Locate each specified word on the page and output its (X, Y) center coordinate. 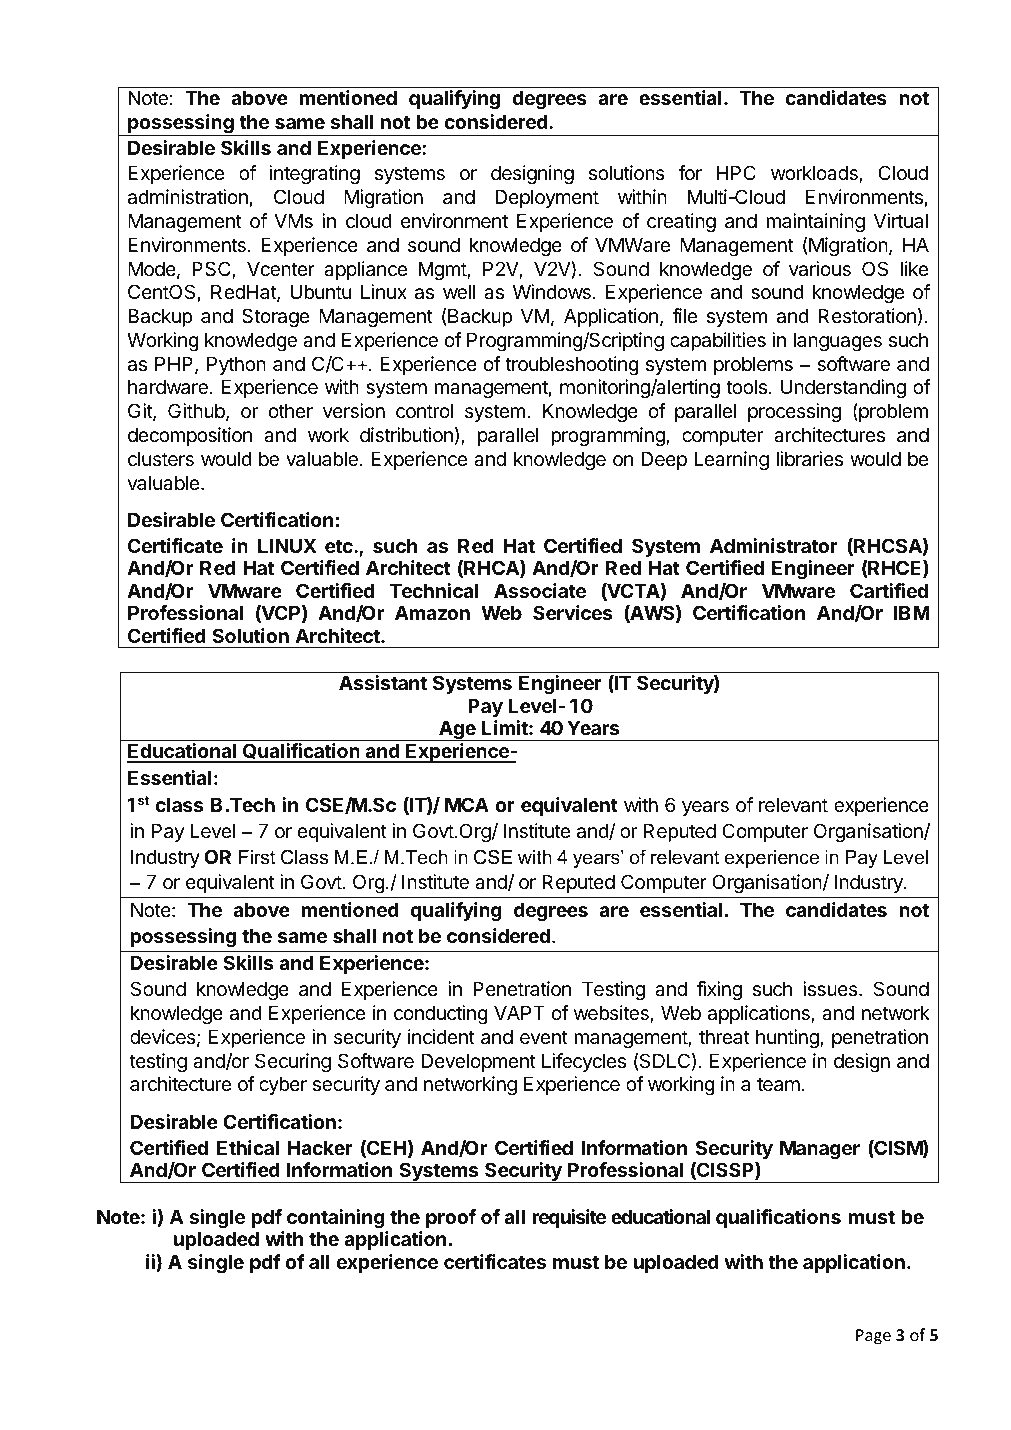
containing (336, 1218)
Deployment (547, 198)
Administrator (774, 545)
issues (831, 989)
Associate (540, 590)
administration (188, 197)
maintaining (815, 222)
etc (340, 546)
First (257, 857)
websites (612, 1014)
